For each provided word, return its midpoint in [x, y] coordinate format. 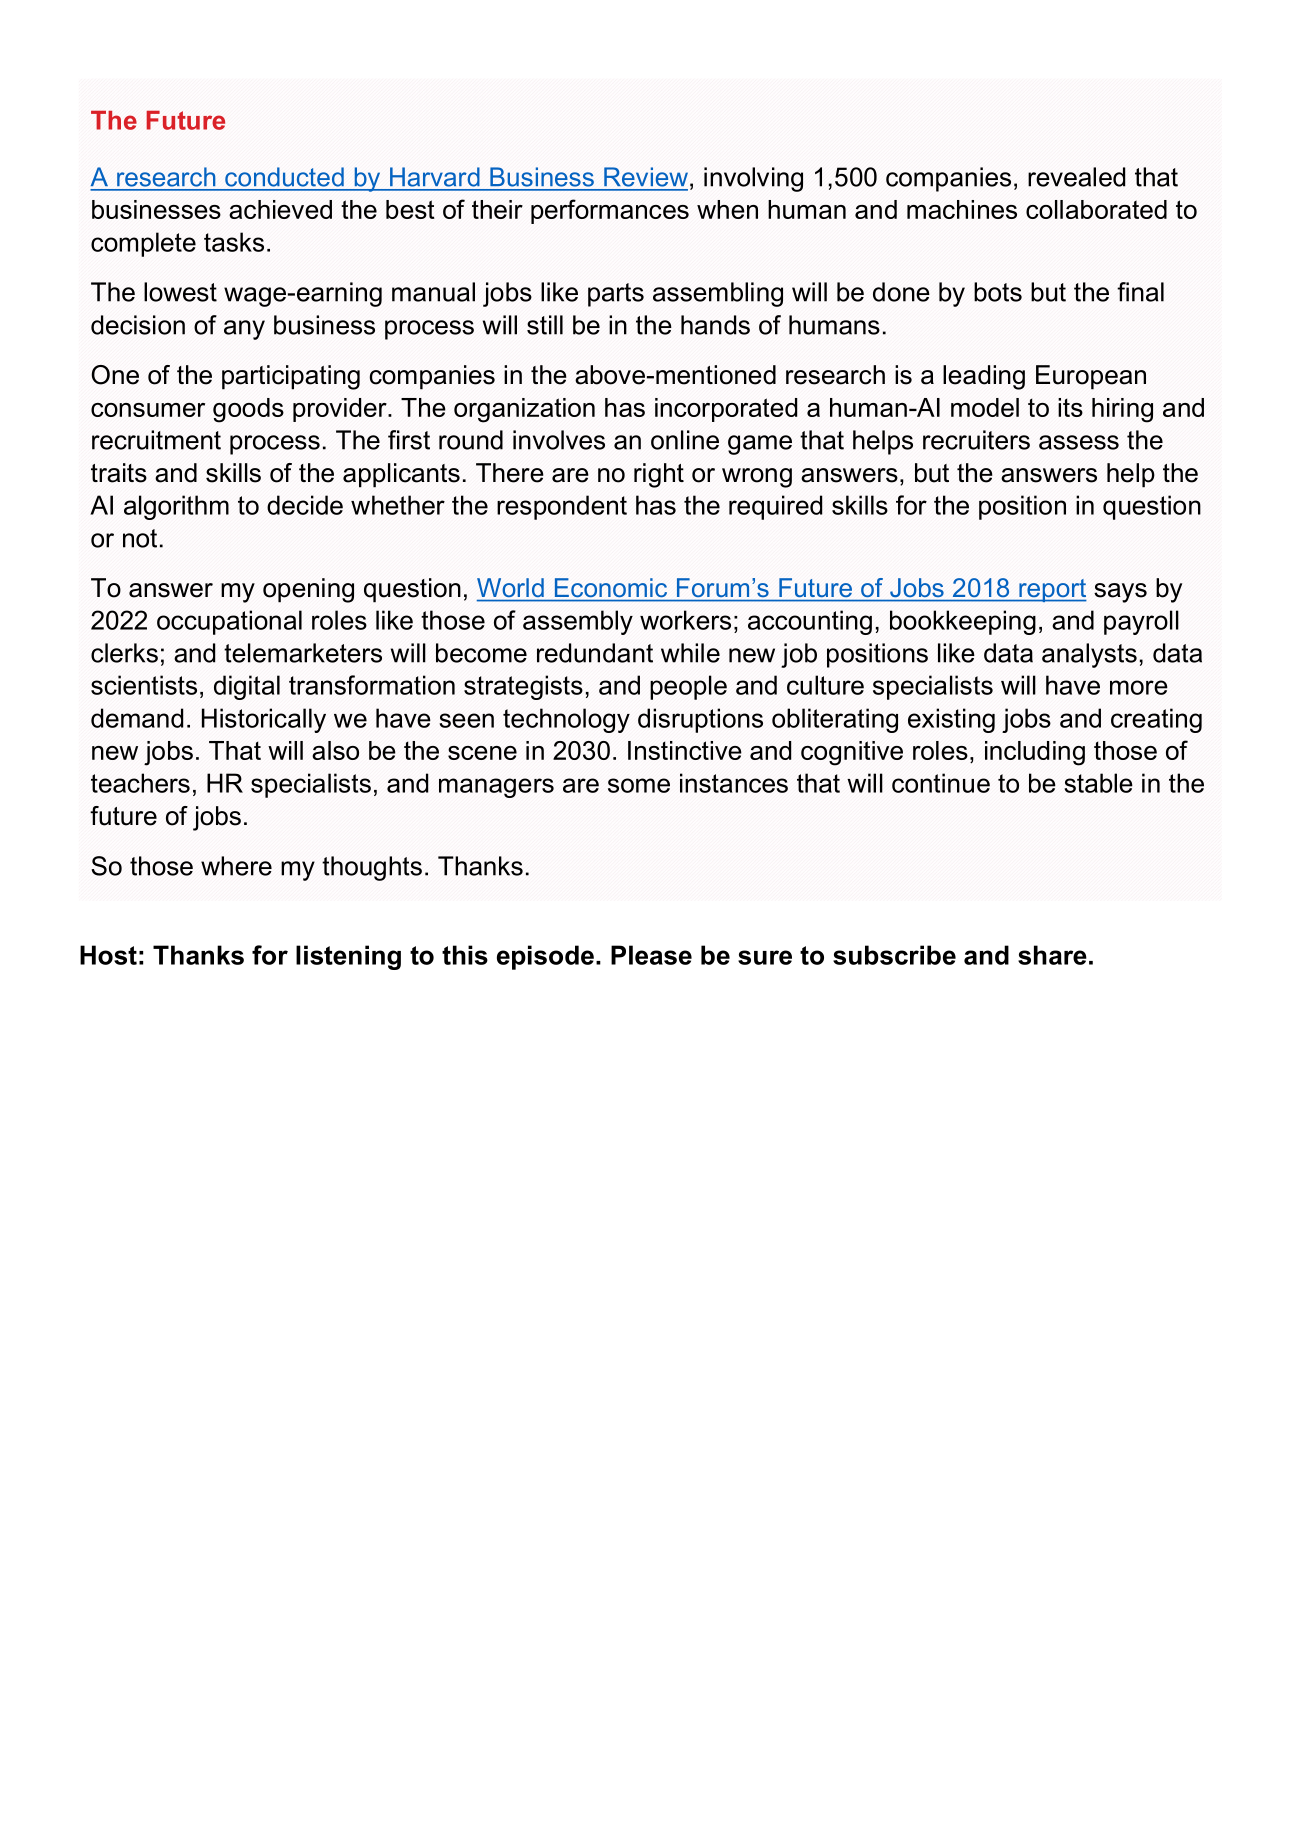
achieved [280, 209]
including [1035, 753]
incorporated [726, 410]
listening [348, 957]
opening [308, 590]
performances [610, 211]
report [1052, 590]
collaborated [1096, 209]
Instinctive [685, 750]
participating [291, 377]
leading [984, 377]
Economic [611, 587]
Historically [264, 720]
